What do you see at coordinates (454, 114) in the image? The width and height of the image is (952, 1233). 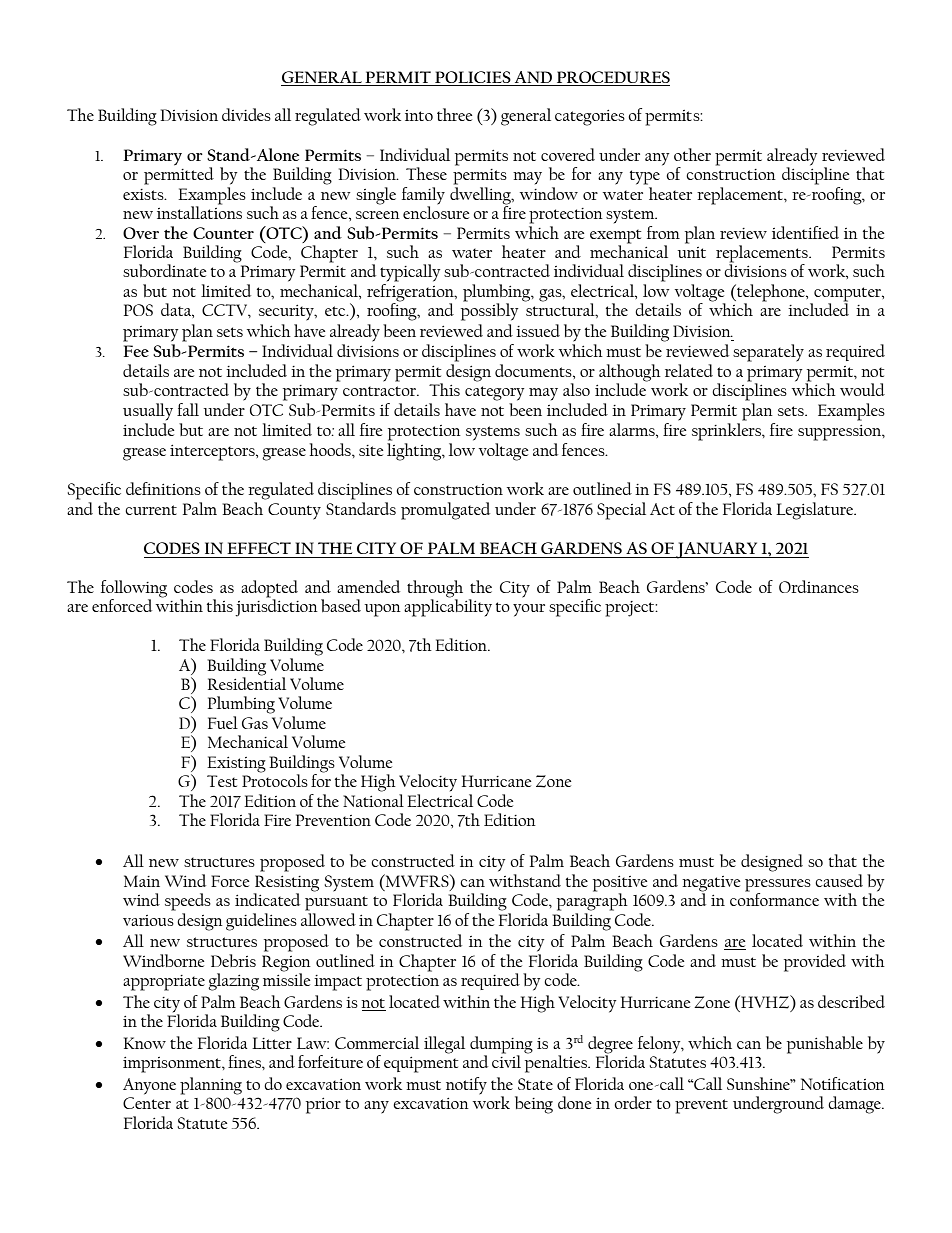 I see `three` at bounding box center [454, 114].
